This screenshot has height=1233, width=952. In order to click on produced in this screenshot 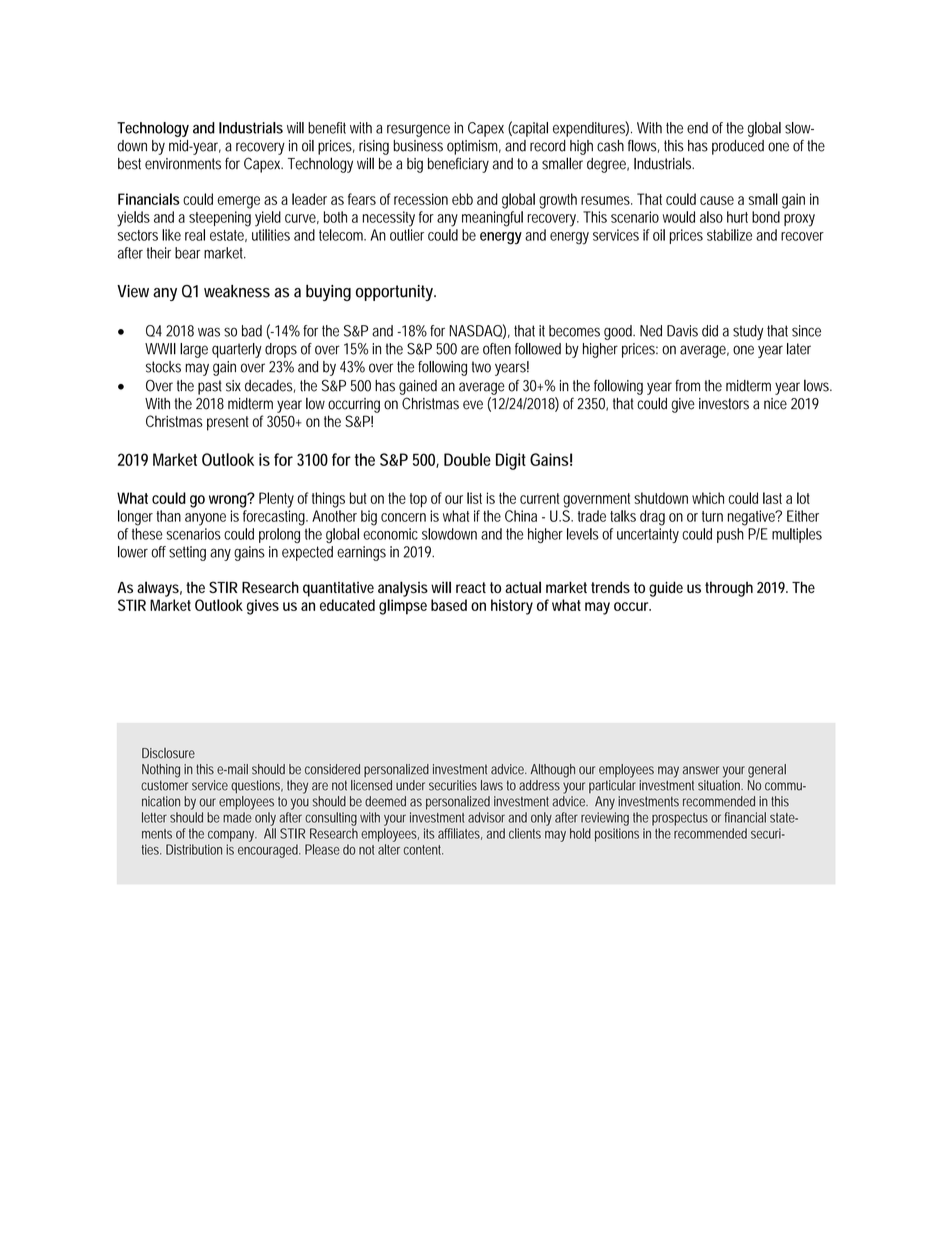, I will do `click(738, 147)`.
